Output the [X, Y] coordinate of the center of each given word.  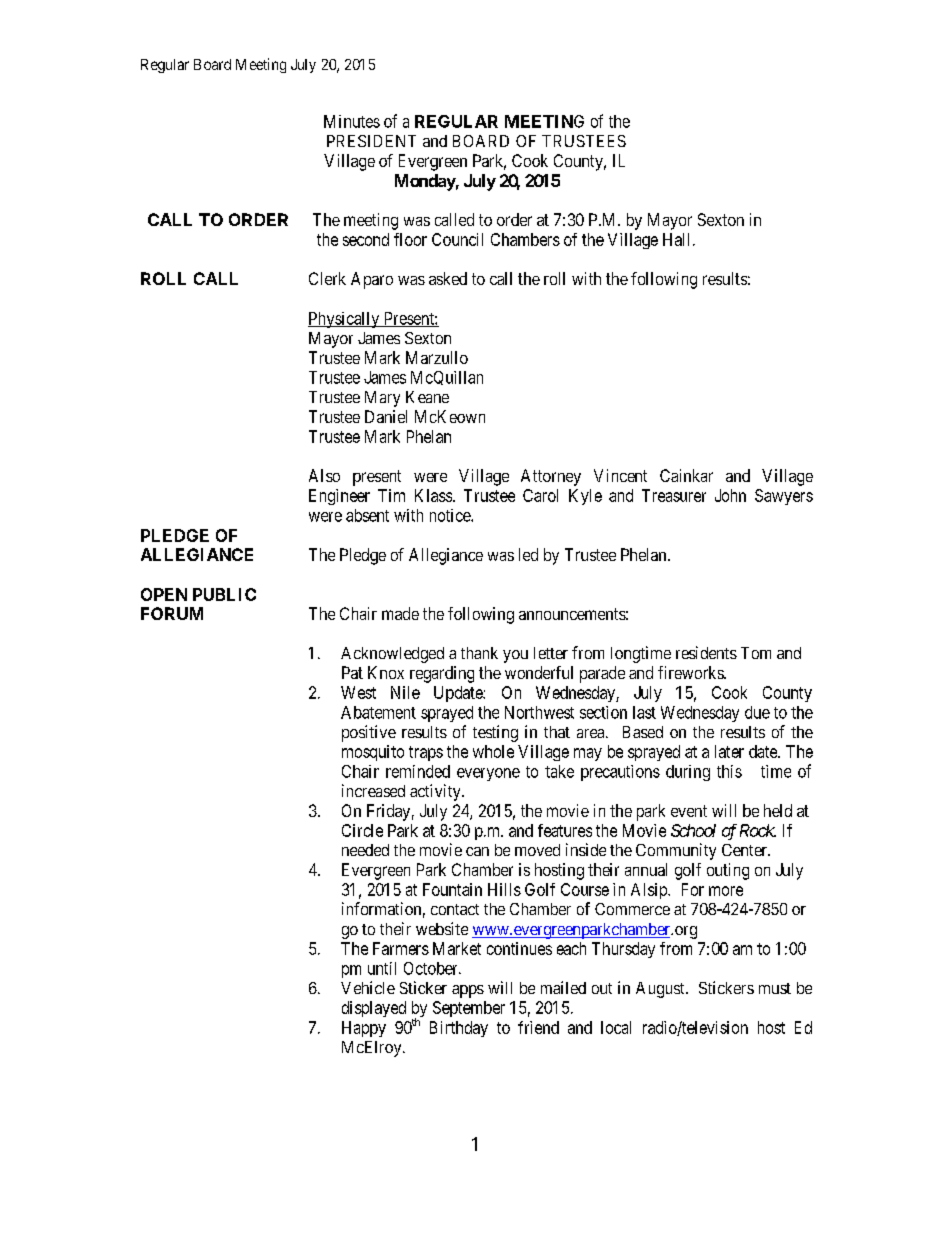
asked [448, 278]
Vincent [620, 475]
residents [706, 652]
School [693, 830]
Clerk [327, 278]
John [730, 495]
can [477, 851]
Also [324, 475]
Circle [362, 830]
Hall [678, 239]
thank [479, 653]
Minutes [352, 121]
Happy [364, 1029]
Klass [433, 495]
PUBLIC [224, 594]
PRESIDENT [371, 141]
